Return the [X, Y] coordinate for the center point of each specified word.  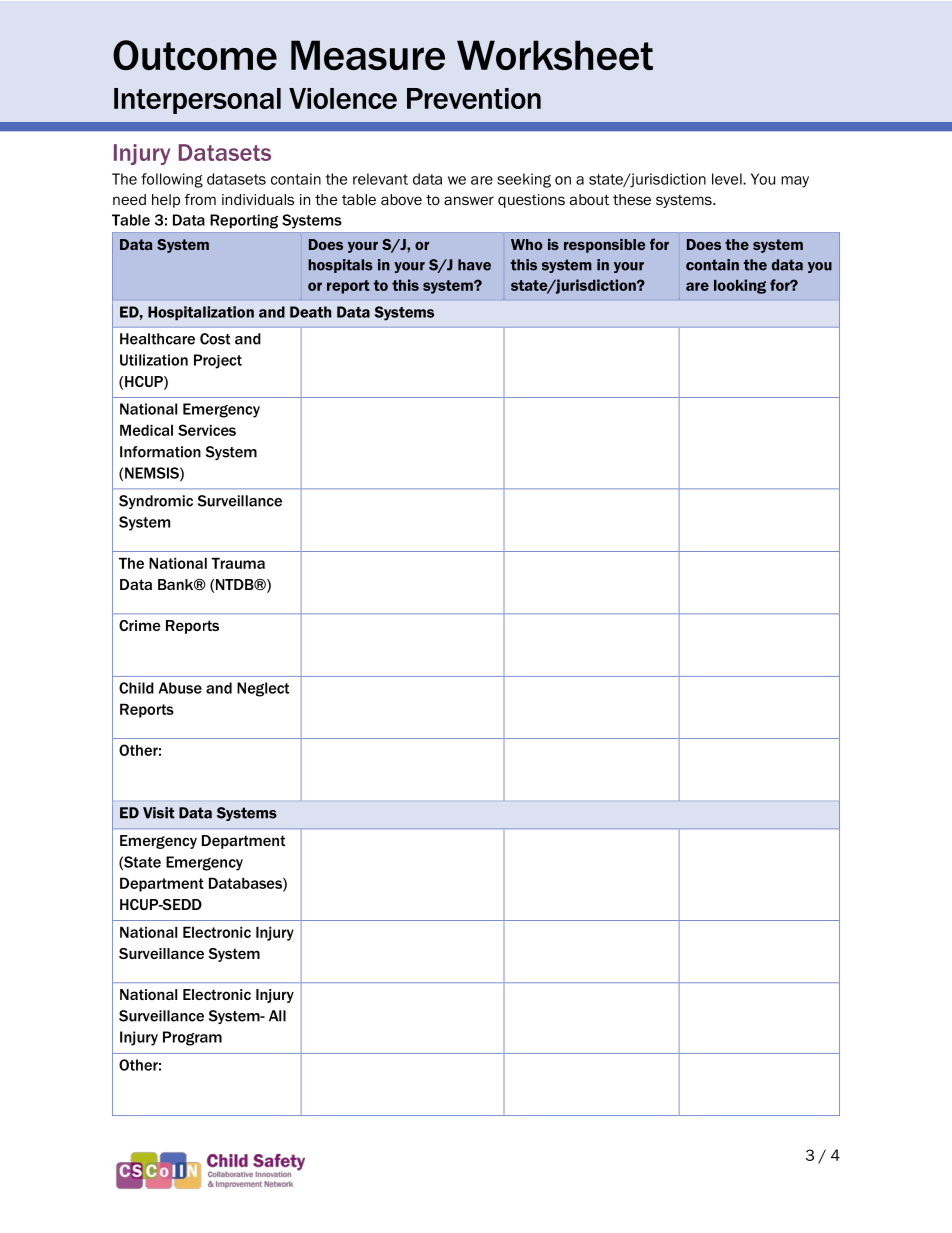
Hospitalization [201, 313]
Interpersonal [197, 101]
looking [740, 286]
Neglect [263, 689]
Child [136, 688]
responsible [604, 246]
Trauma [238, 563]
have [474, 265]
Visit [159, 813]
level [728, 179]
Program [192, 1038]
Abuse [180, 688]
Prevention [474, 98]
